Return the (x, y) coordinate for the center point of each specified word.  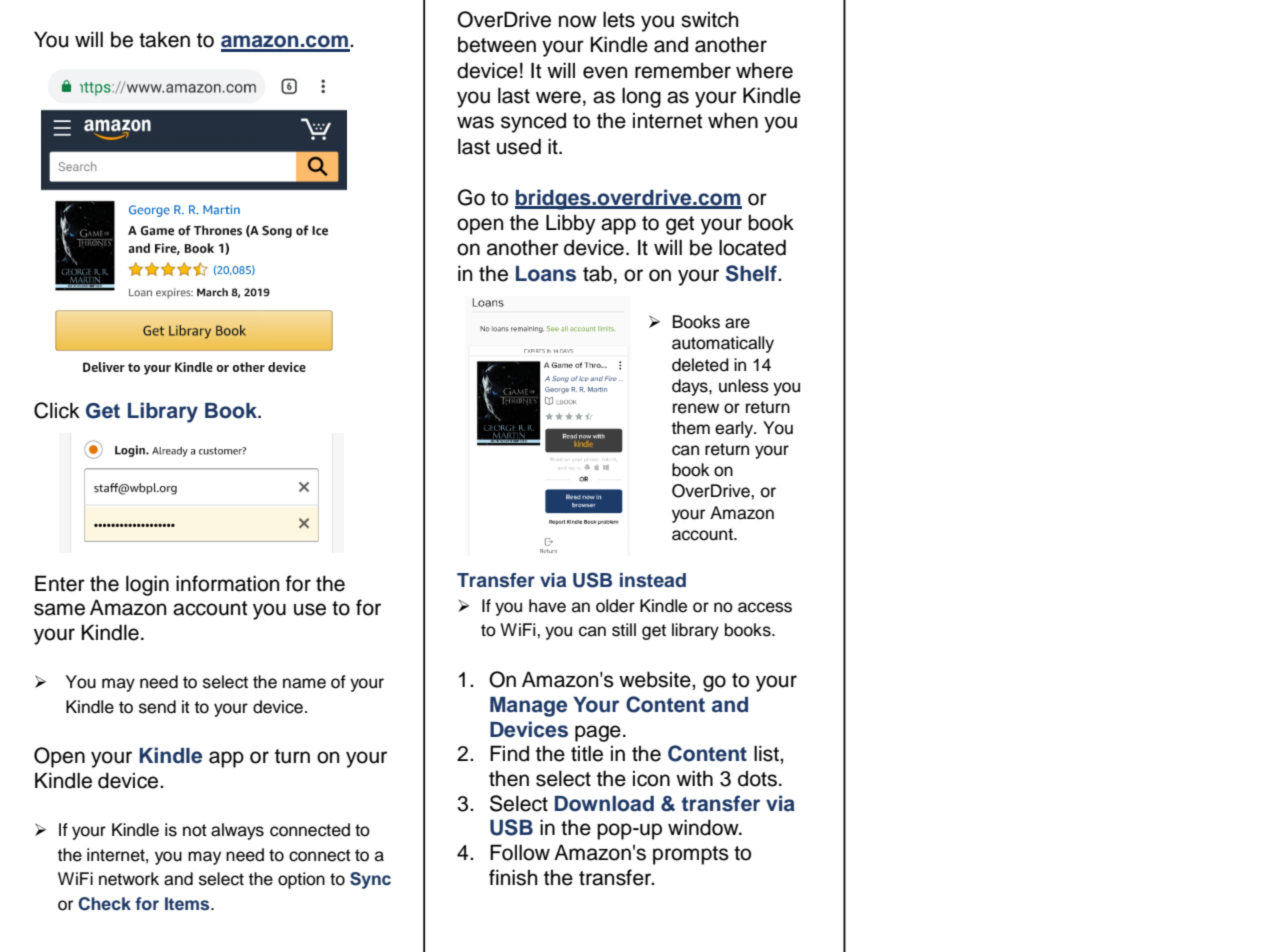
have (547, 606)
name (304, 683)
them (691, 428)
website (656, 679)
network (129, 879)
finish (513, 877)
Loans (546, 273)
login (147, 585)
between (497, 44)
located (752, 247)
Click (57, 410)
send (157, 707)
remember (683, 70)
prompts (691, 855)
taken (164, 39)
